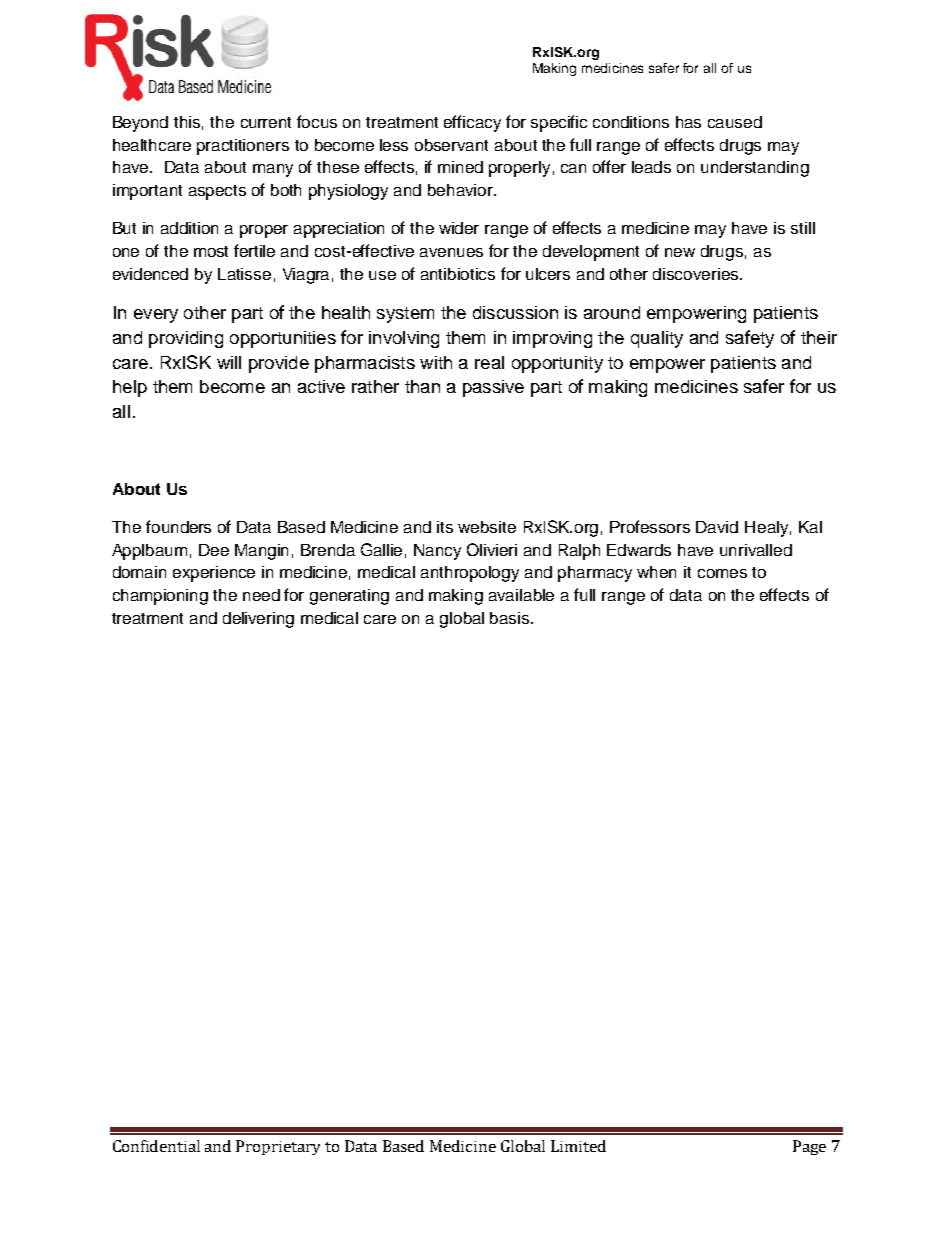 The image size is (952, 1233). I want to click on delivering, so click(258, 620).
